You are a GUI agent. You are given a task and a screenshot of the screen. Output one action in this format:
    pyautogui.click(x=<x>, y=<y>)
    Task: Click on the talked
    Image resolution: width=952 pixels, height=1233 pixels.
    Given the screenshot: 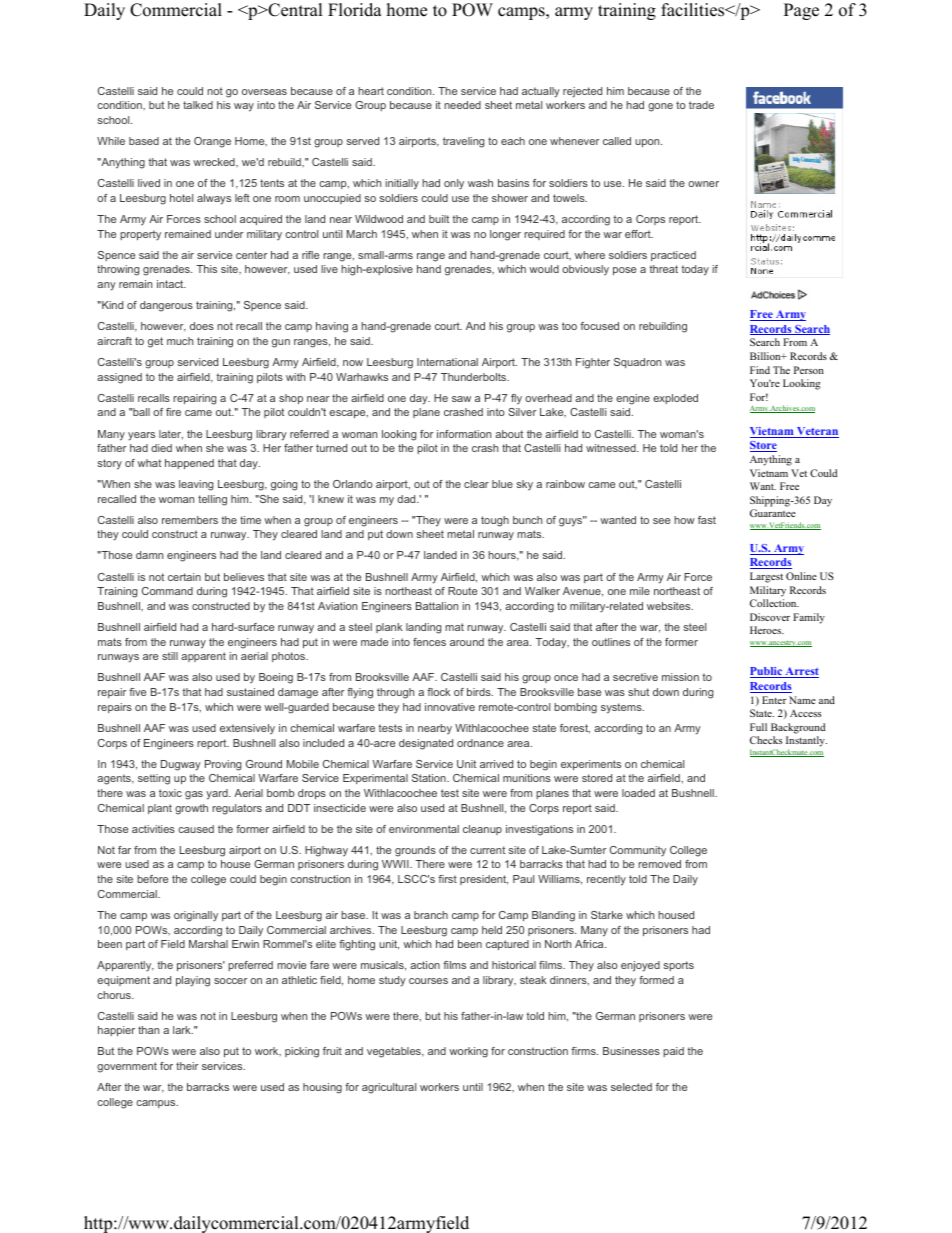 What is the action you would take?
    pyautogui.click(x=198, y=105)
